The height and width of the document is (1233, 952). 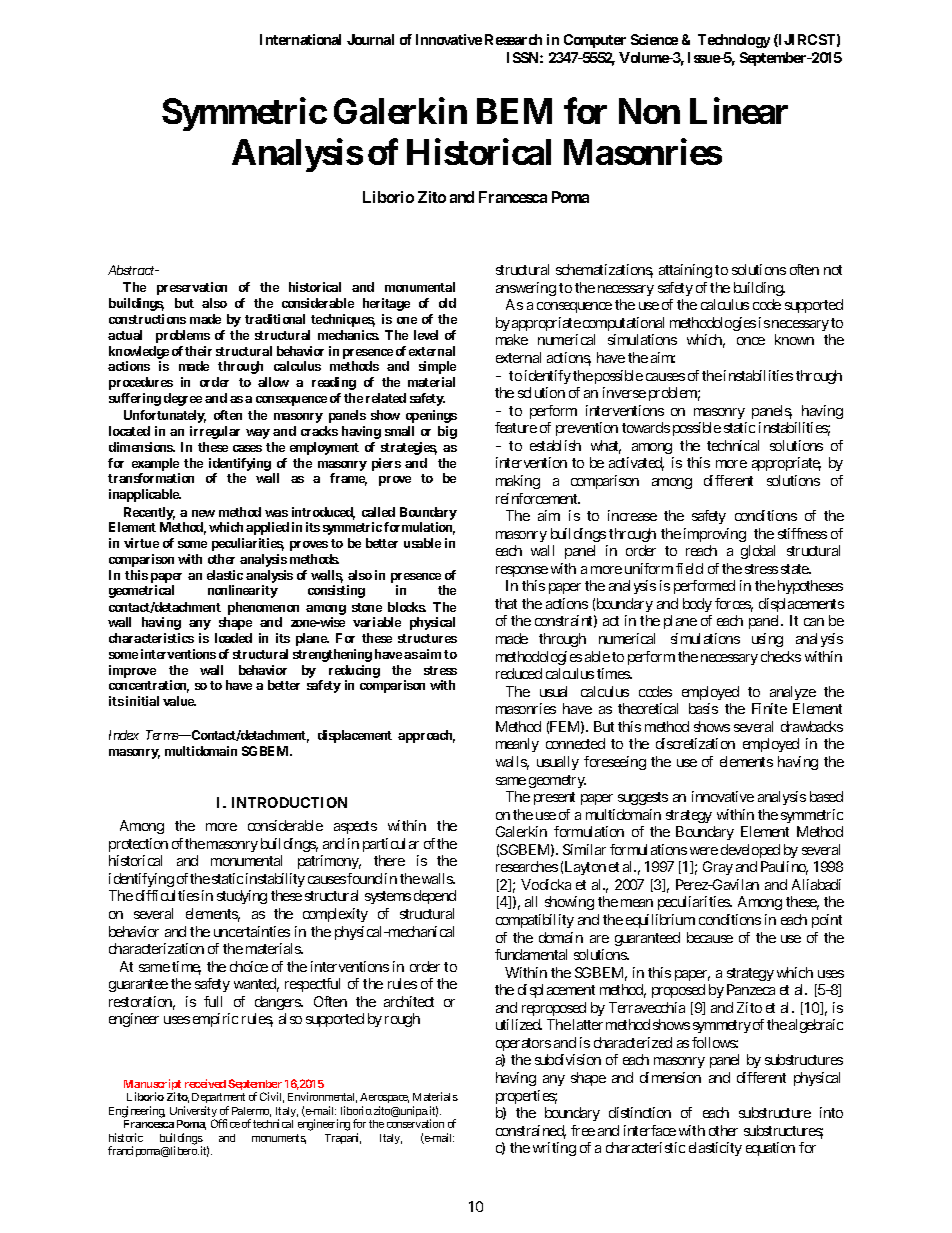 What do you see at coordinates (370, 39) in the document?
I see `Journal` at bounding box center [370, 39].
